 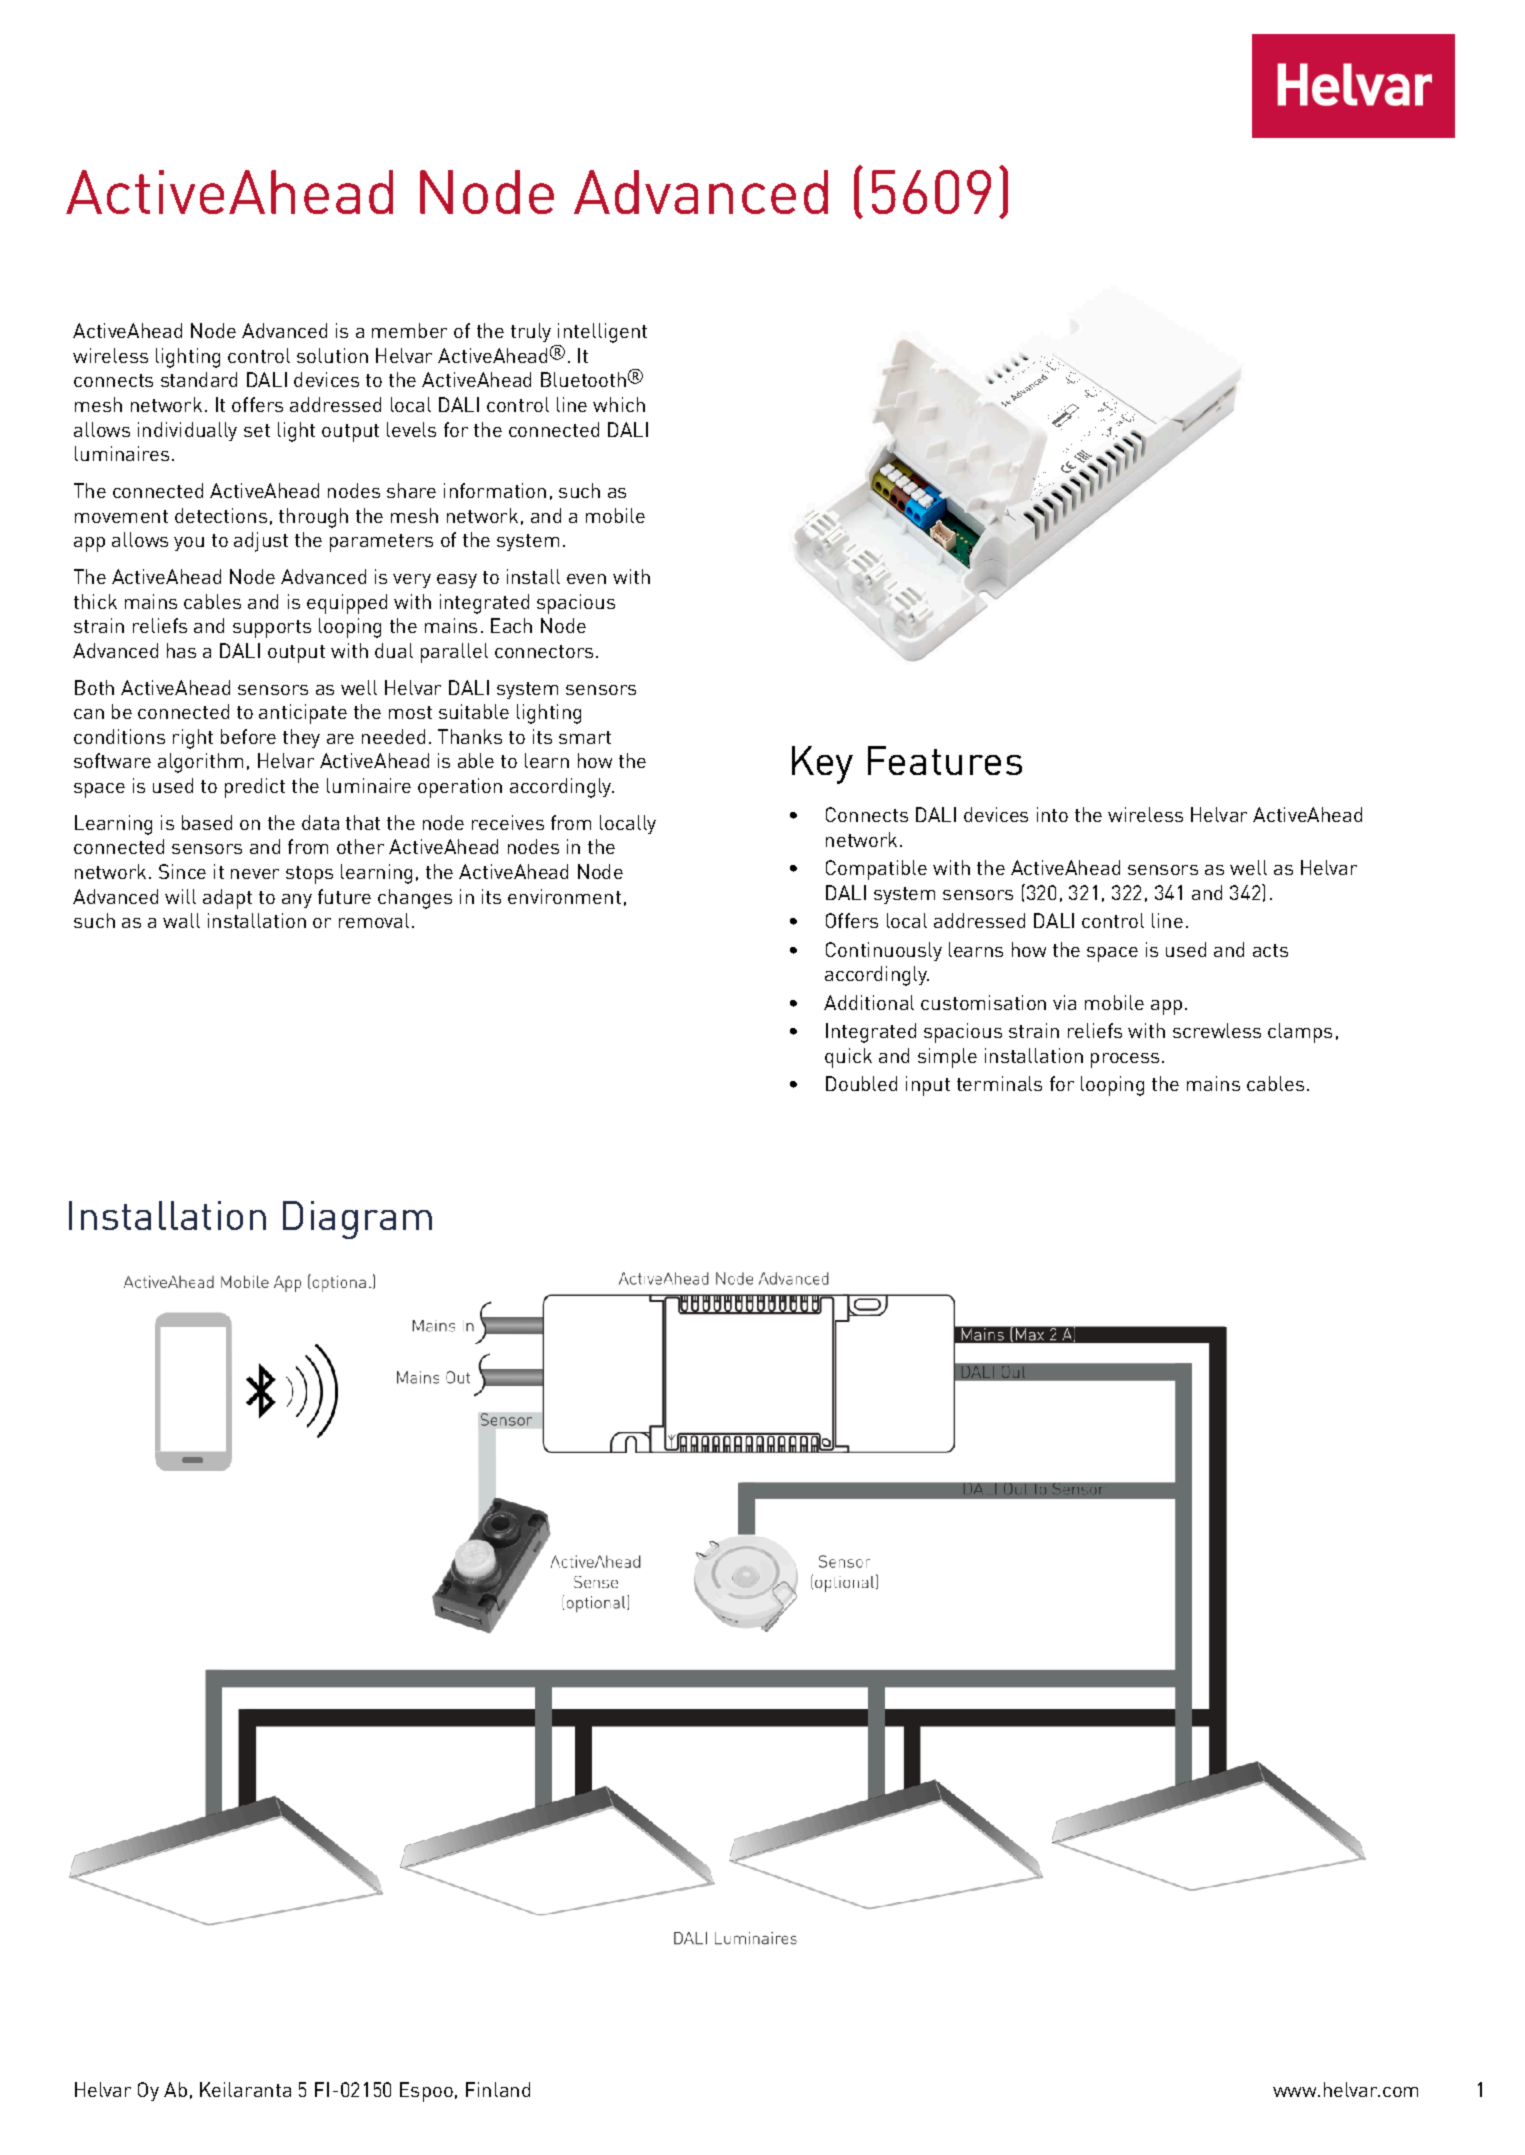 I want to click on input, so click(x=928, y=1086).
